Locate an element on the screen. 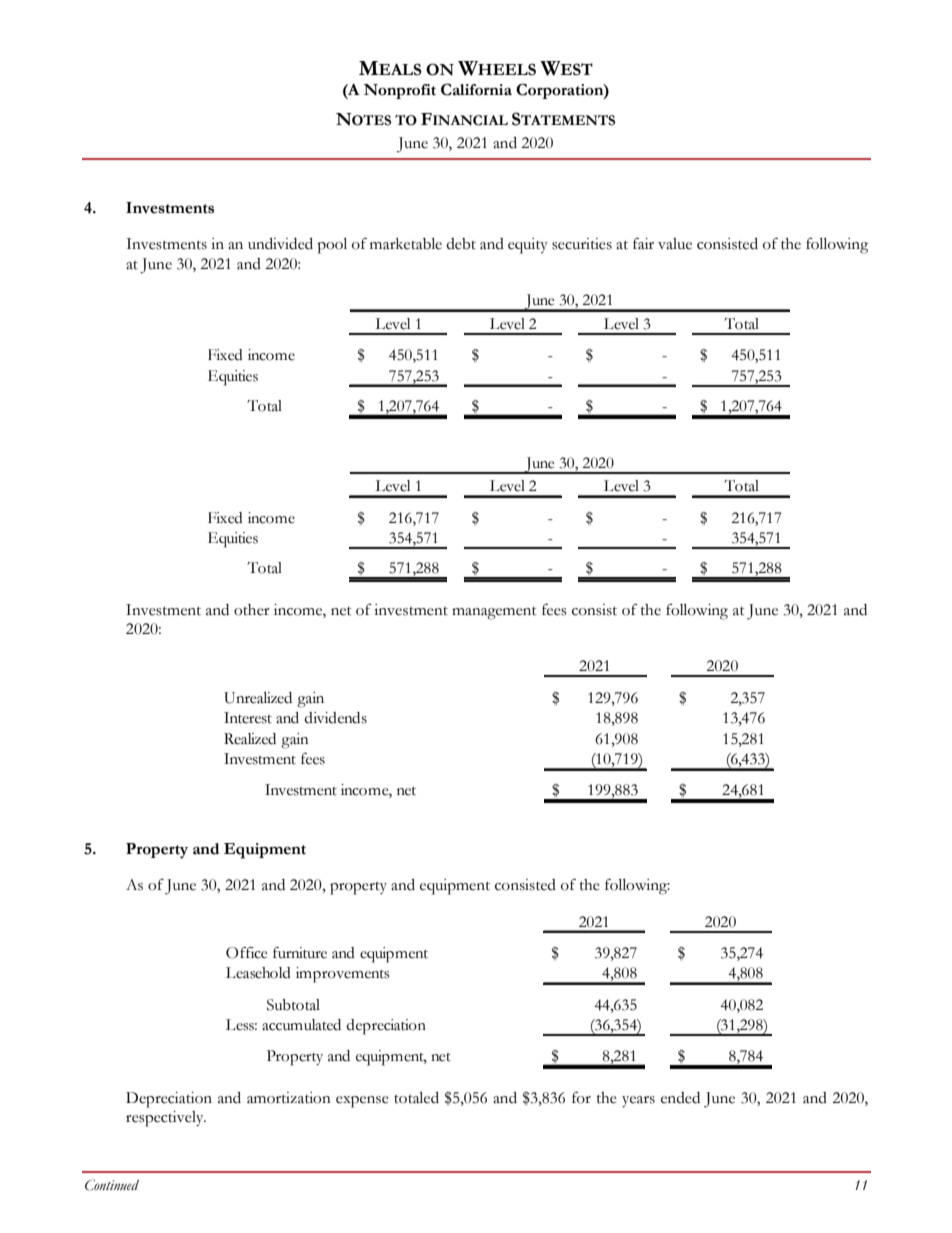 The width and height of the screenshot is (952, 1233). fair is located at coordinates (643, 243).
